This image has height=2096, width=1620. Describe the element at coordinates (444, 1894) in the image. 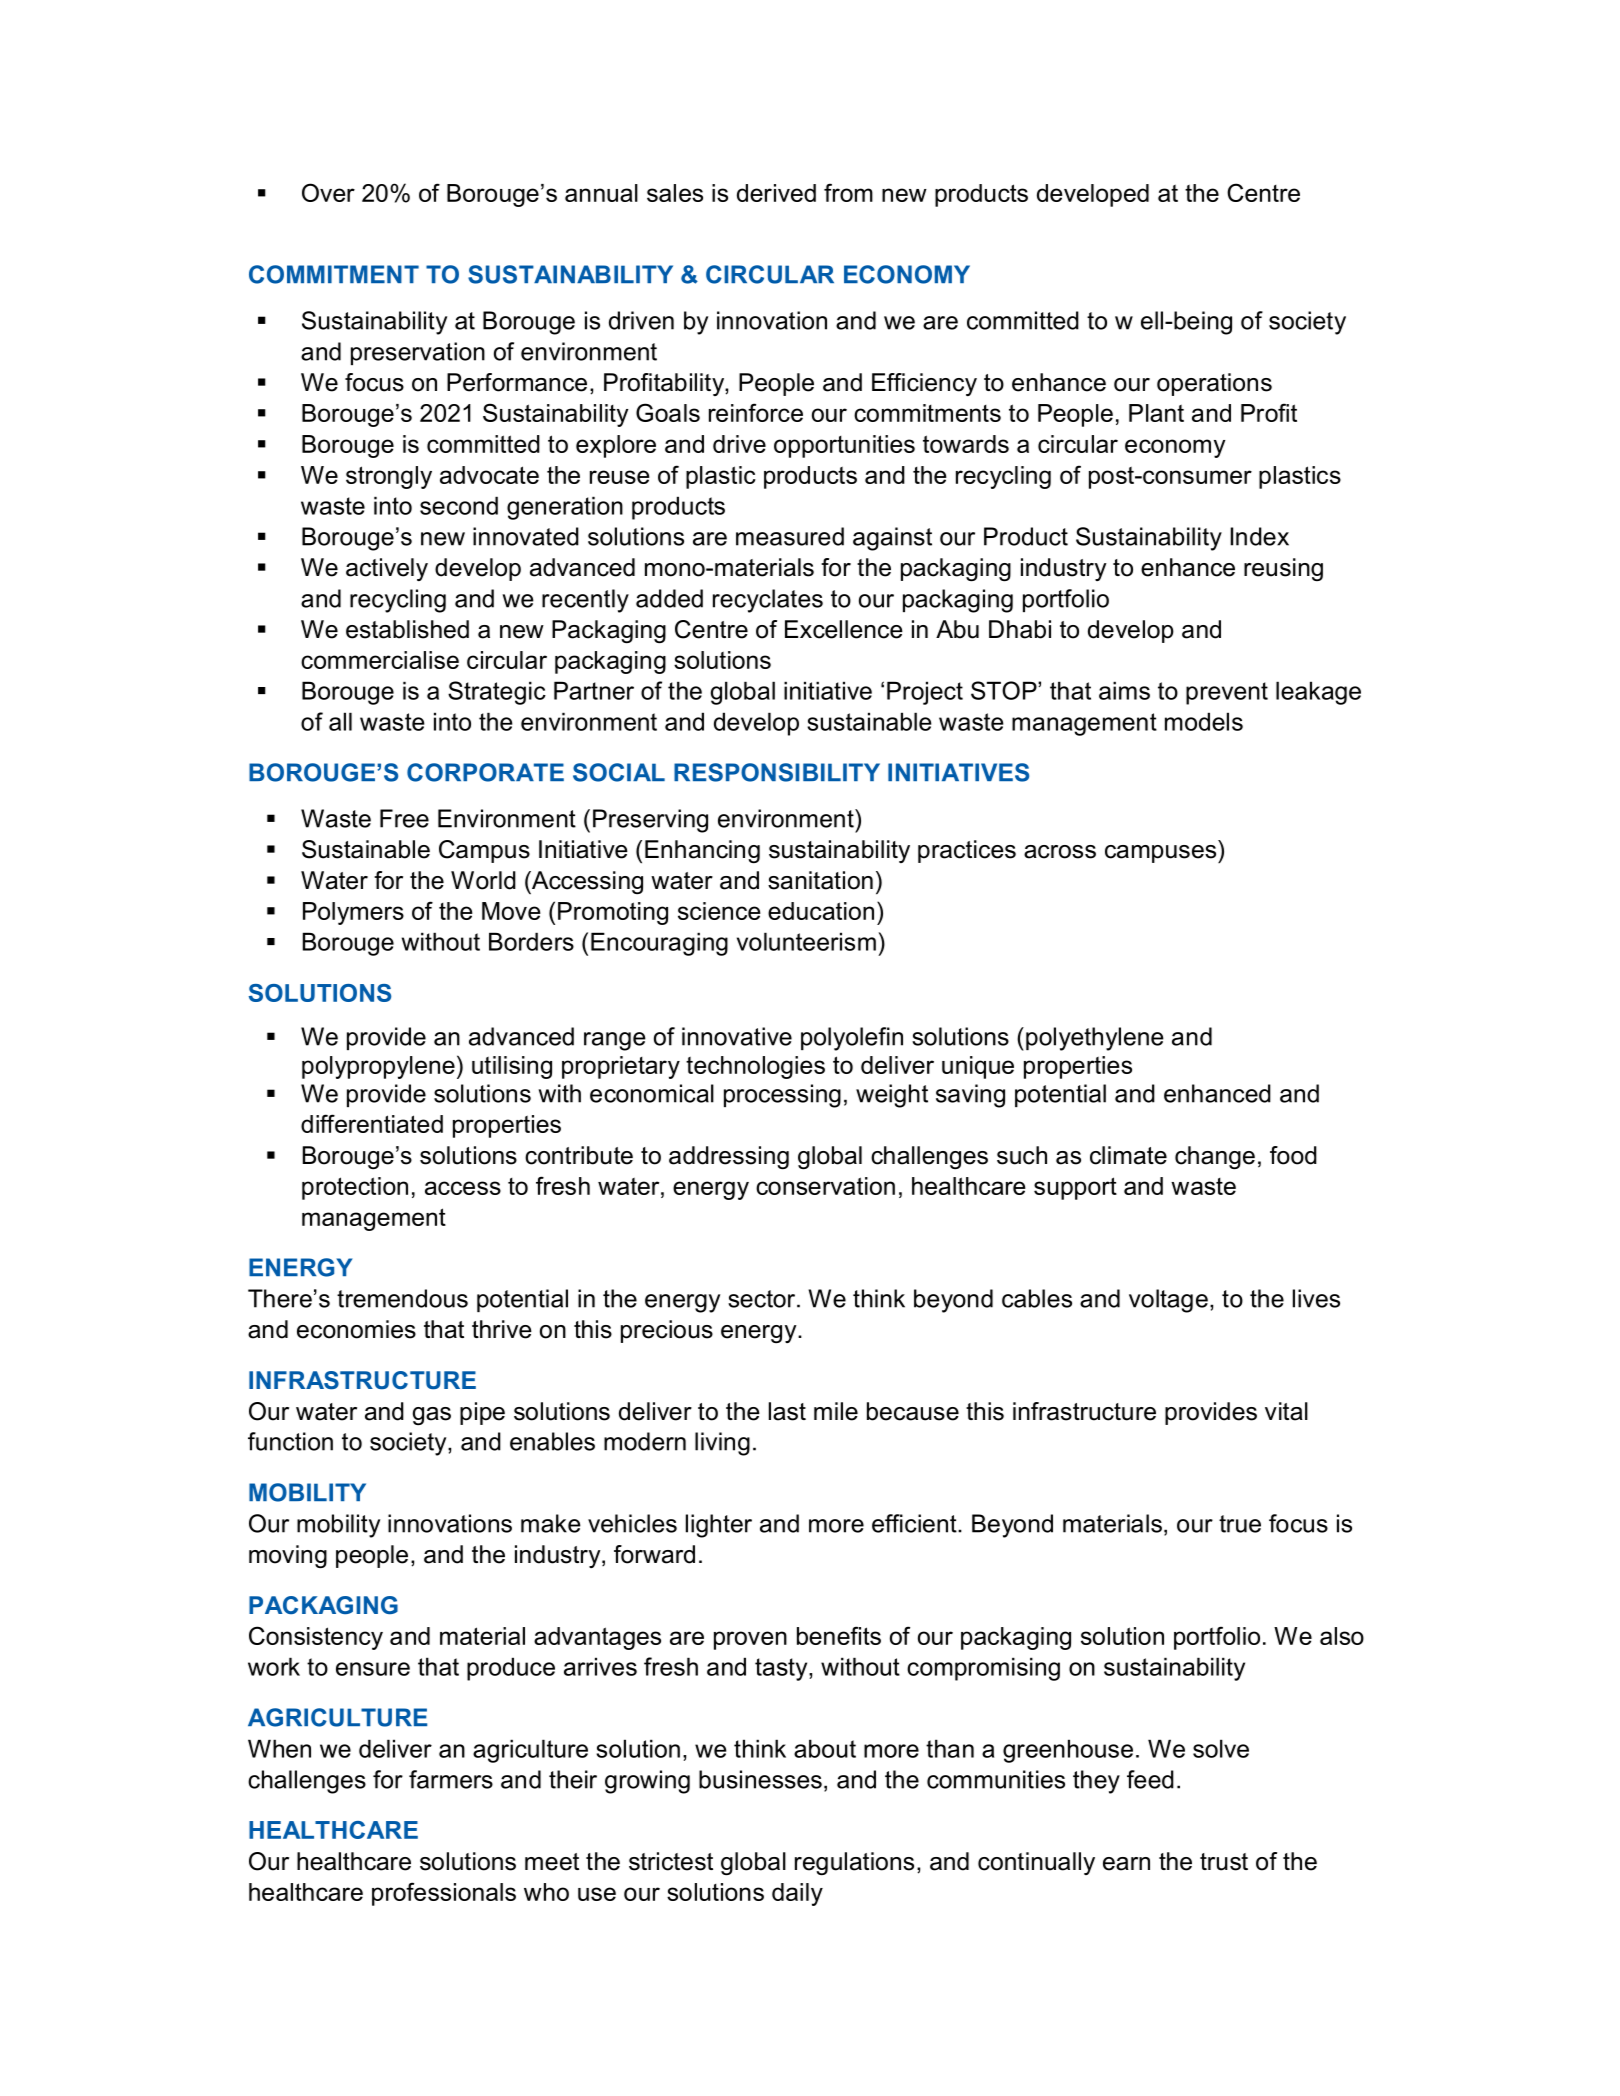

I see `professionals` at that location.
